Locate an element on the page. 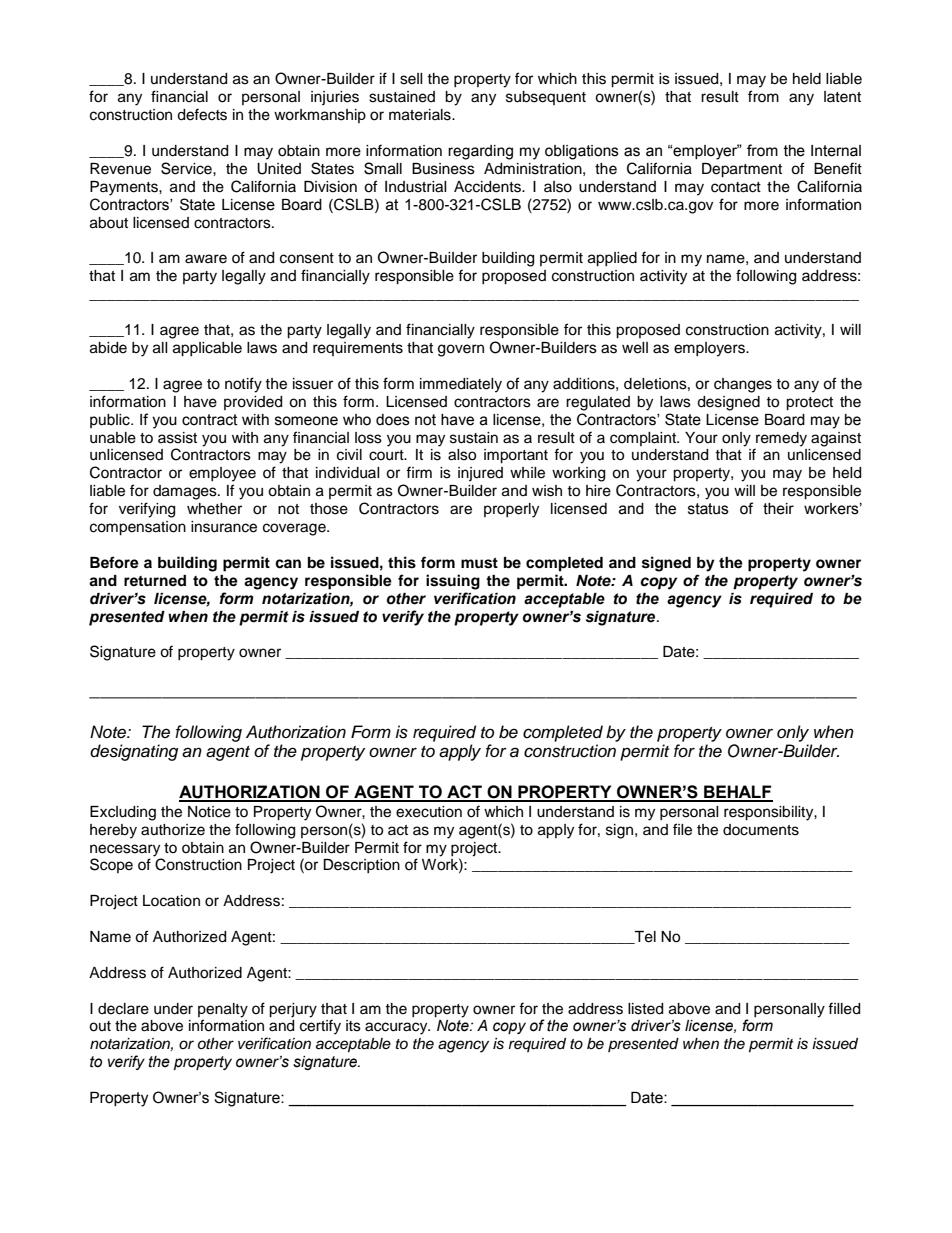  accuracy is located at coordinates (397, 1028).
